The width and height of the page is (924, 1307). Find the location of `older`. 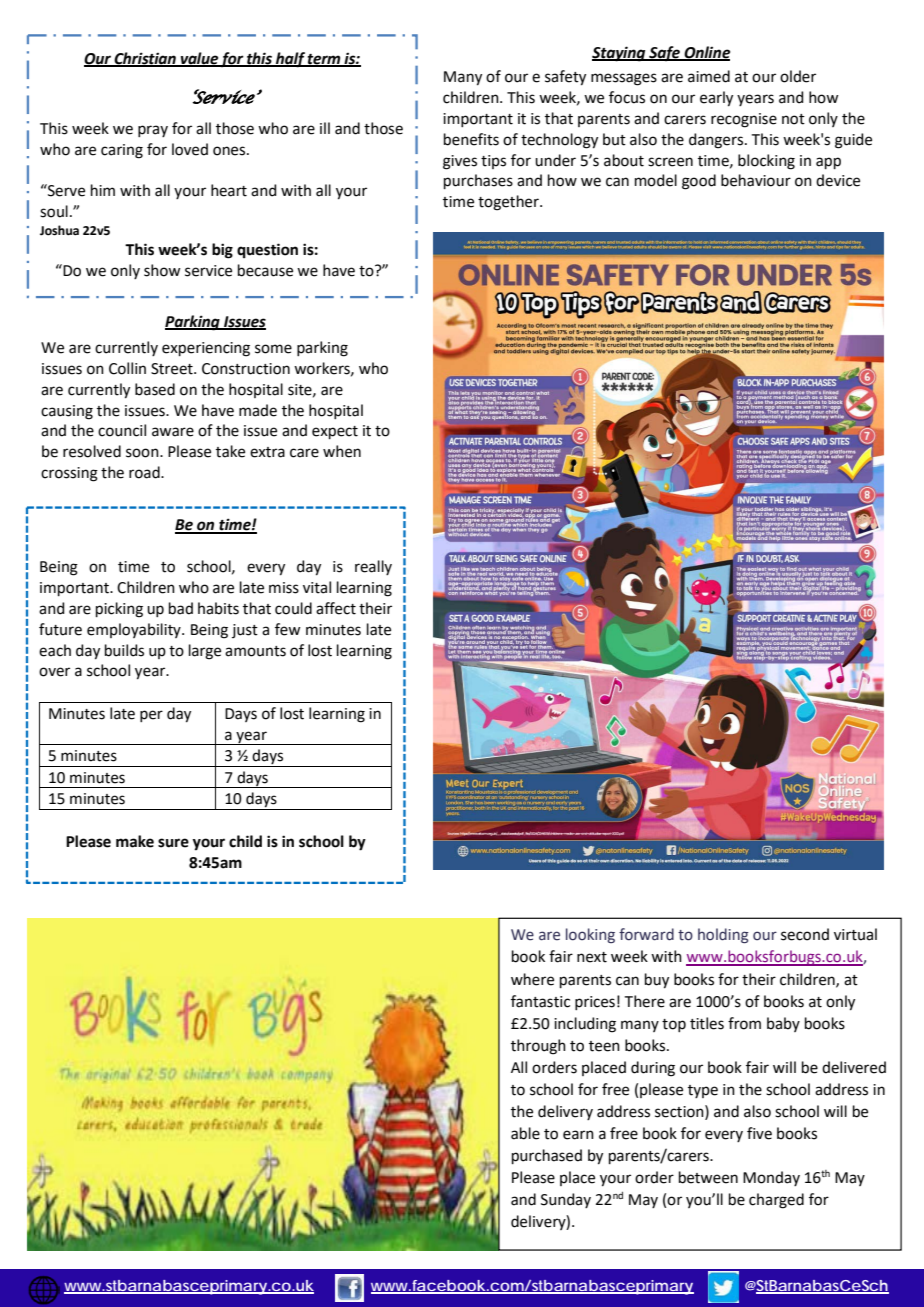

older is located at coordinates (798, 76).
